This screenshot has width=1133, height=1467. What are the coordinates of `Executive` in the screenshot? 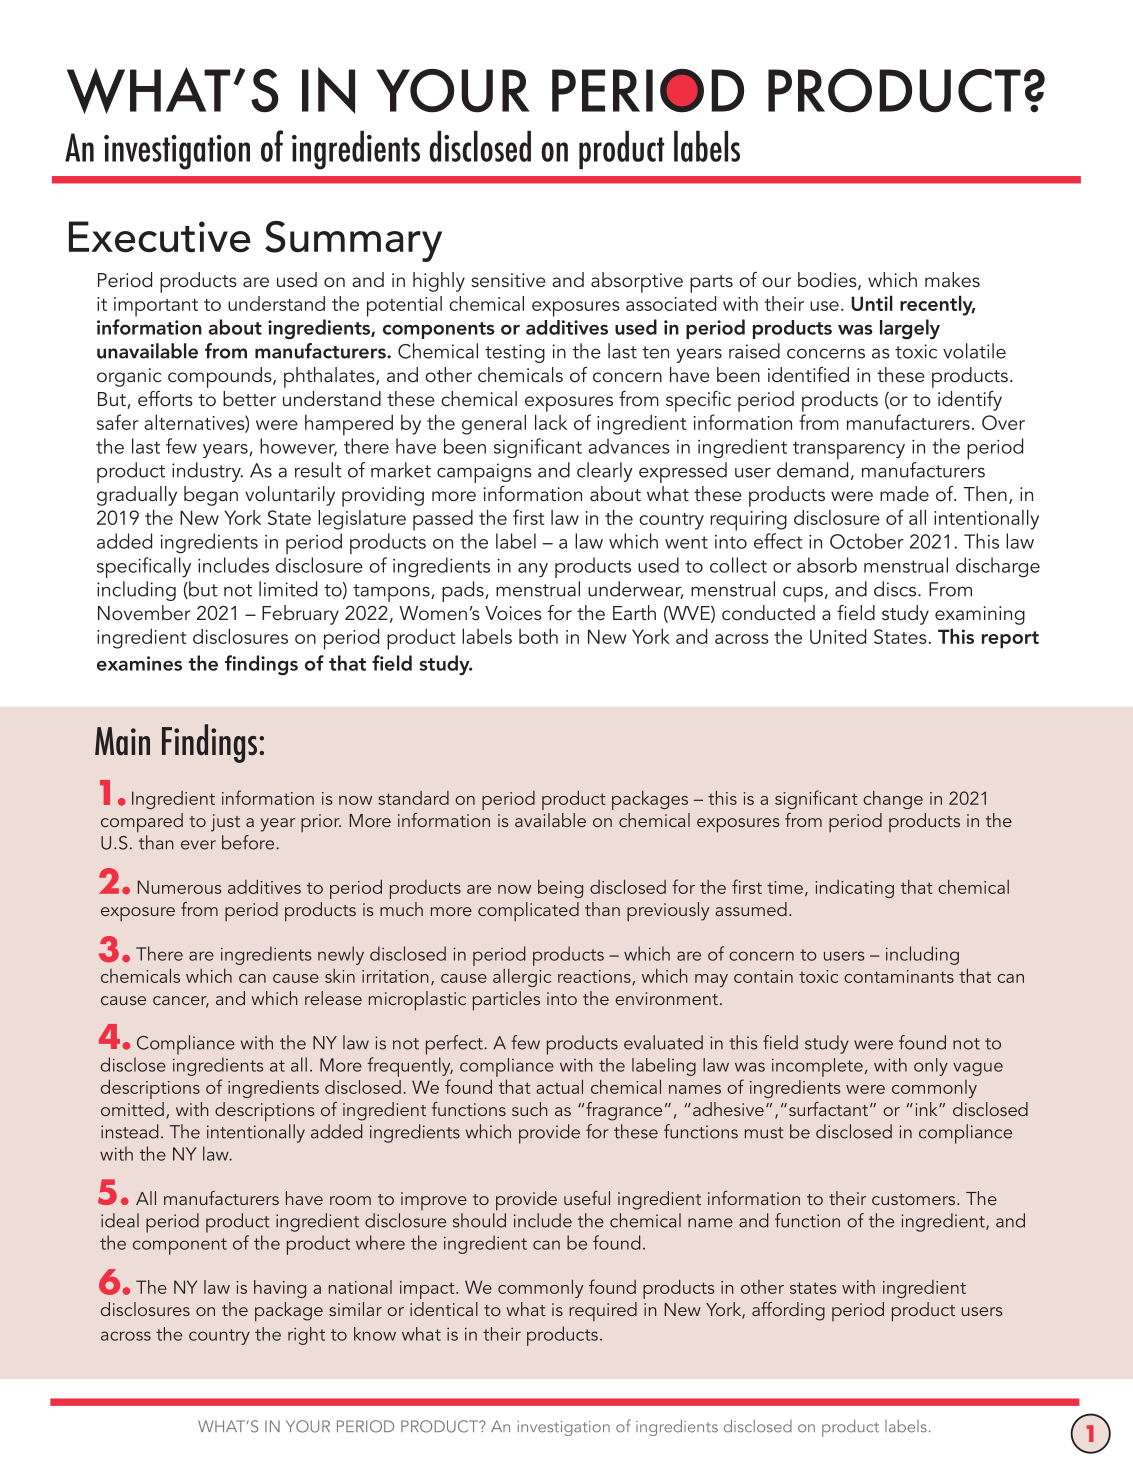 It's located at (160, 237).
